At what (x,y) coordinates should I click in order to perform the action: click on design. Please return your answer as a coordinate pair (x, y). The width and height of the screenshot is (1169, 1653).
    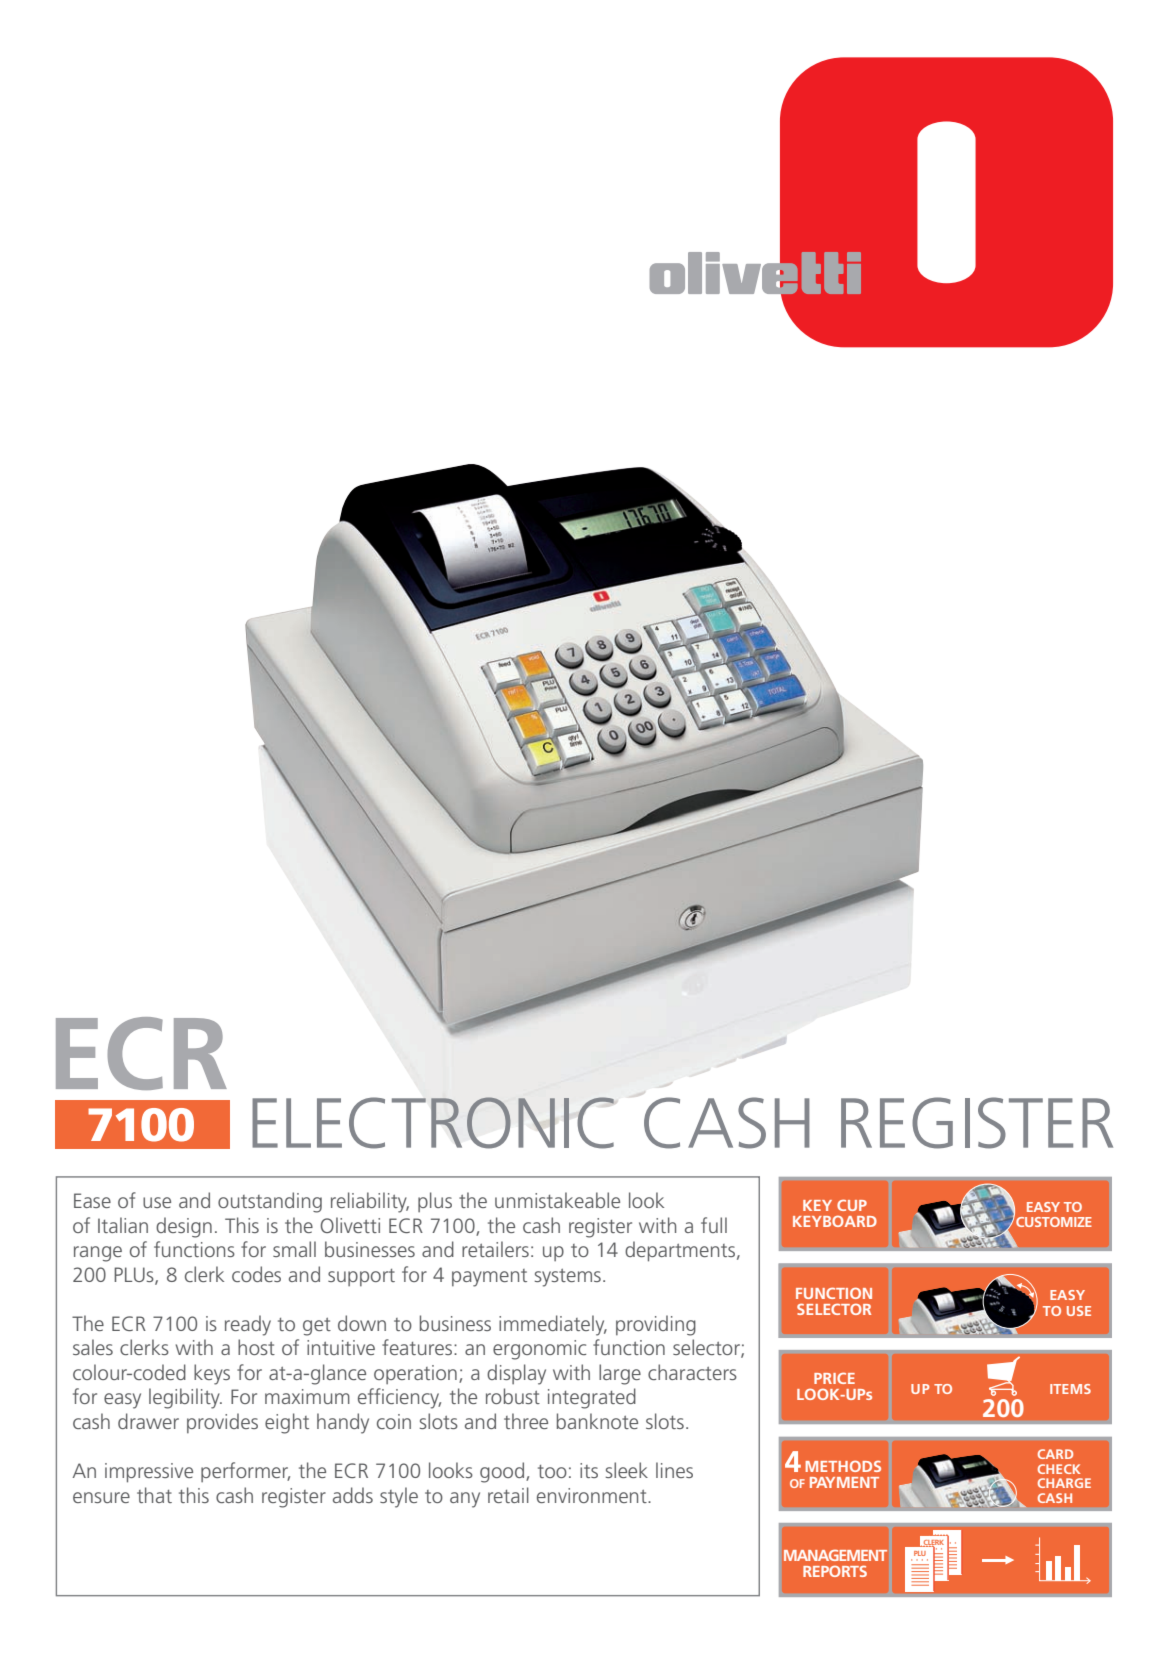
    Looking at the image, I should click on (184, 1227).
